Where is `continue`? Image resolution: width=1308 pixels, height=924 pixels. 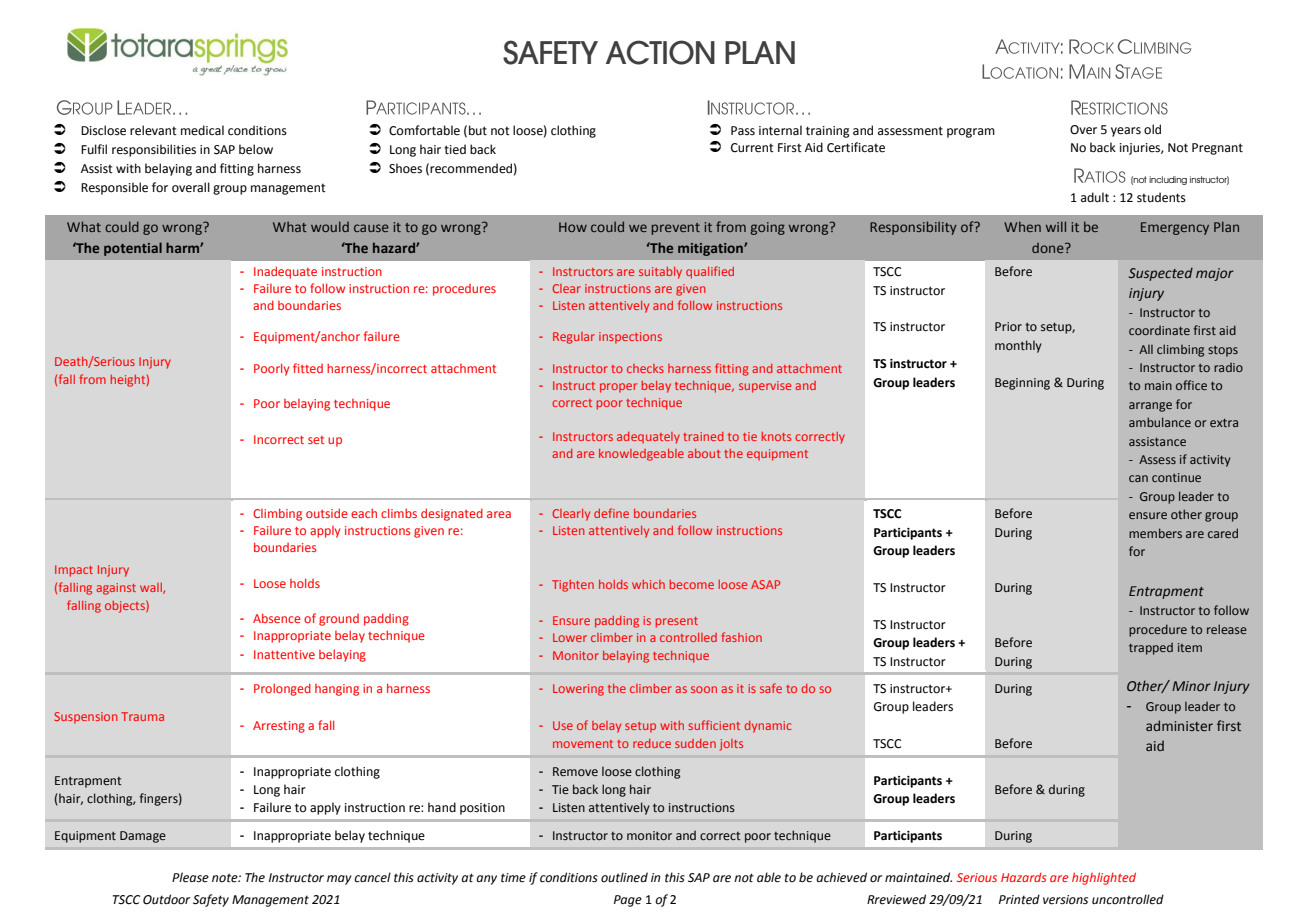 continue is located at coordinates (1176, 477).
